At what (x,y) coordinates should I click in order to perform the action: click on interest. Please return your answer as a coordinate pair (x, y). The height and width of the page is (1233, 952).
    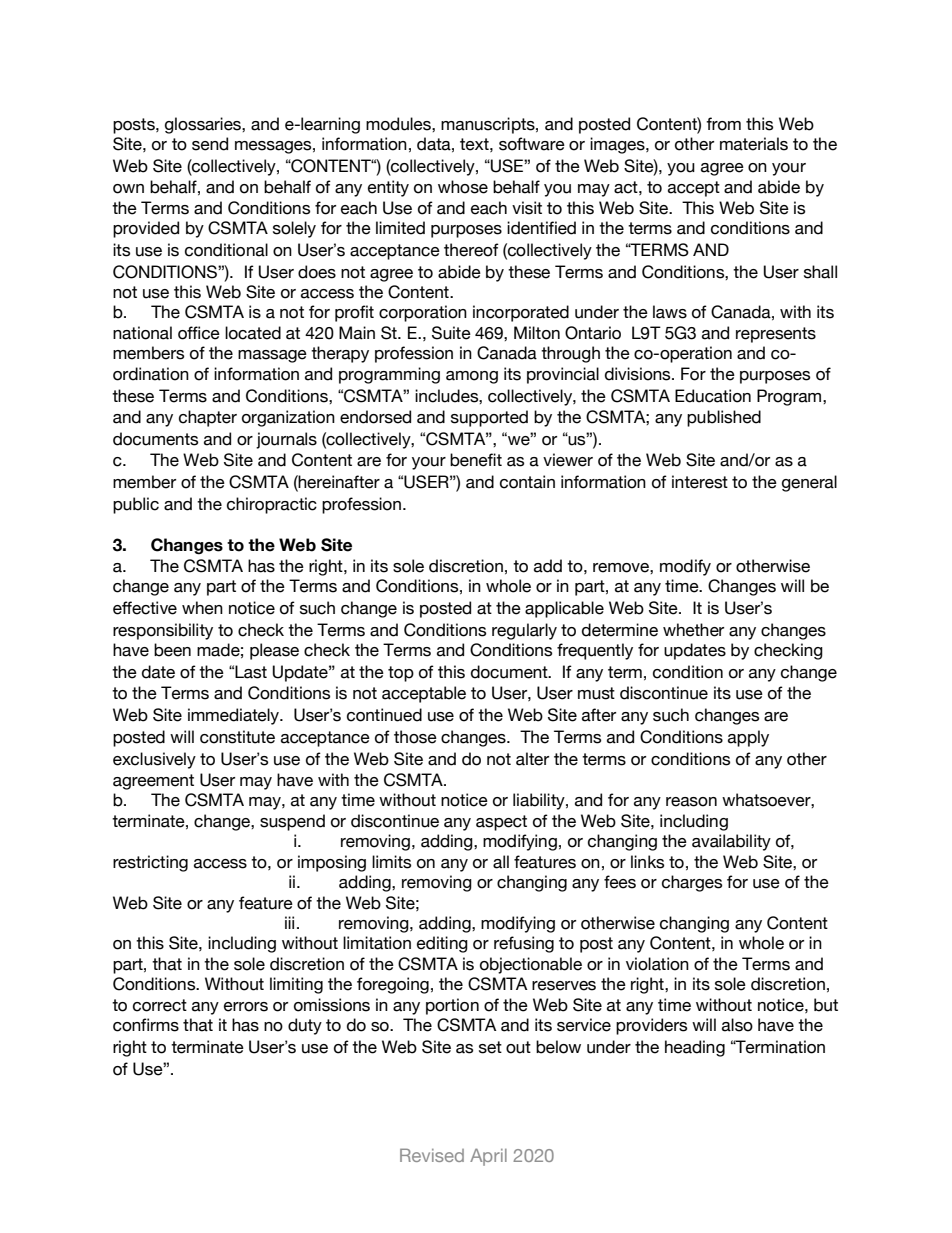
    Looking at the image, I should click on (700, 482).
